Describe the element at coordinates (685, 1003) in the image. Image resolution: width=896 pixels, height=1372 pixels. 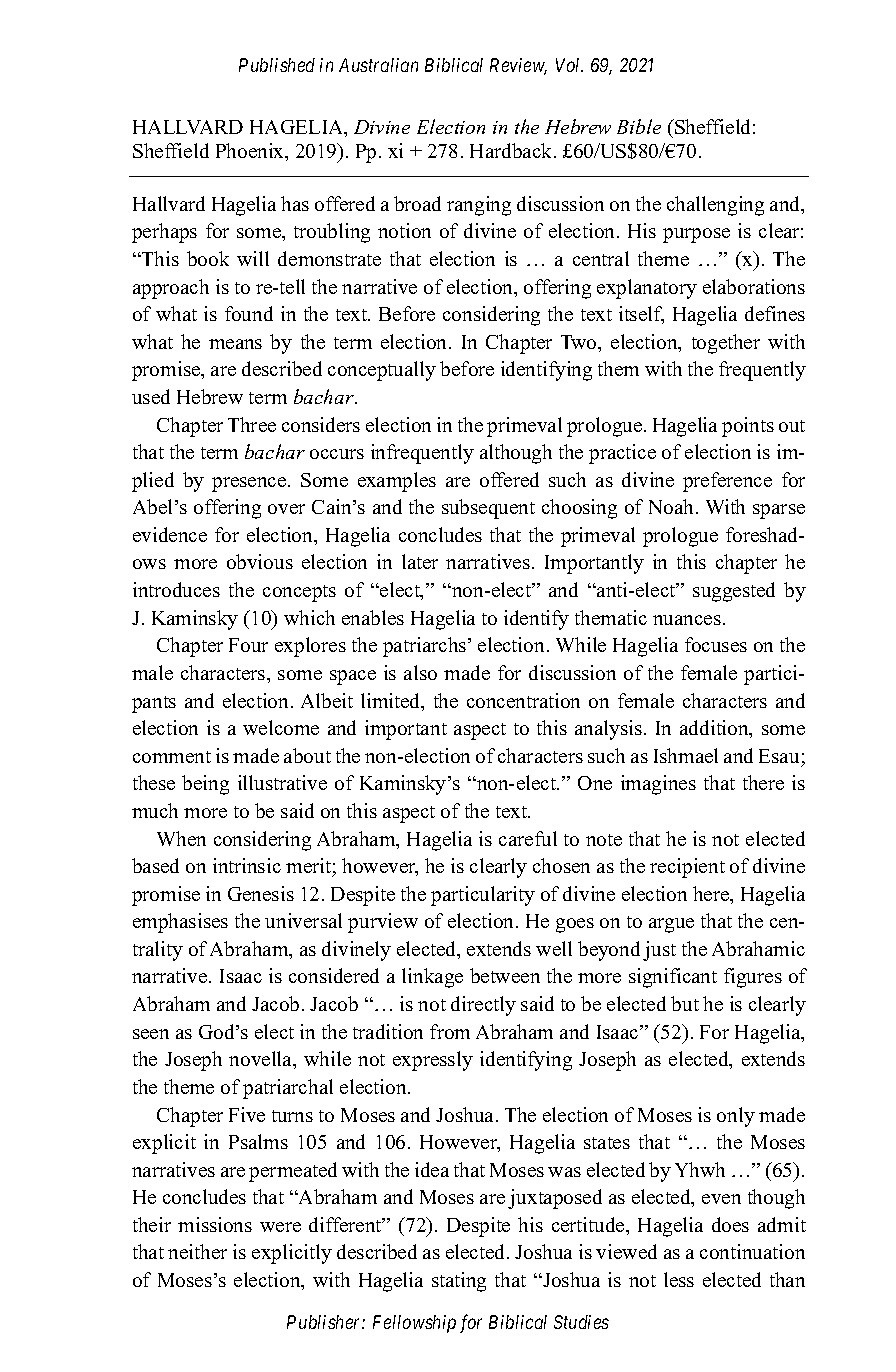
I see `but` at that location.
